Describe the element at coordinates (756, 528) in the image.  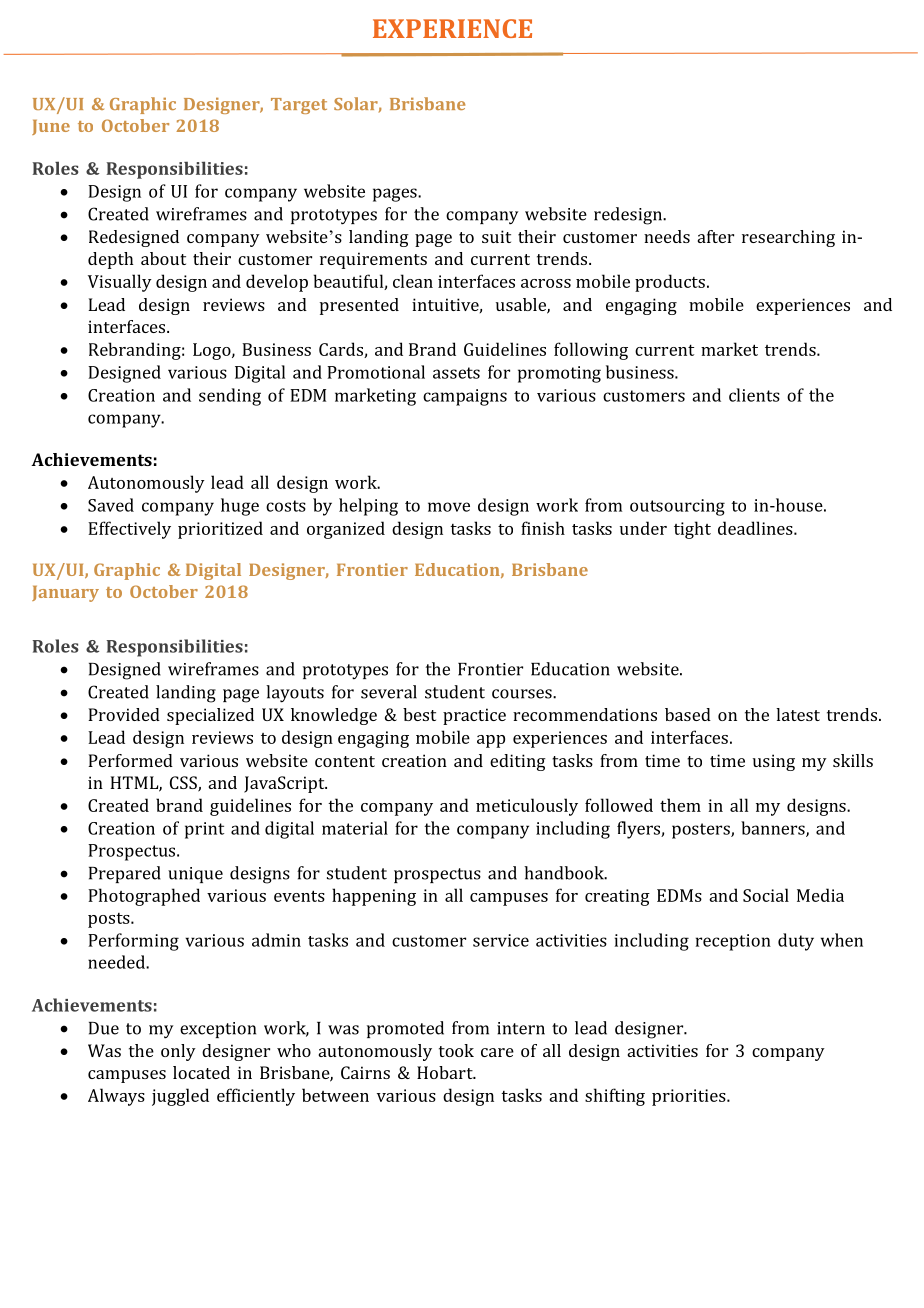
I see `deadlines` at that location.
